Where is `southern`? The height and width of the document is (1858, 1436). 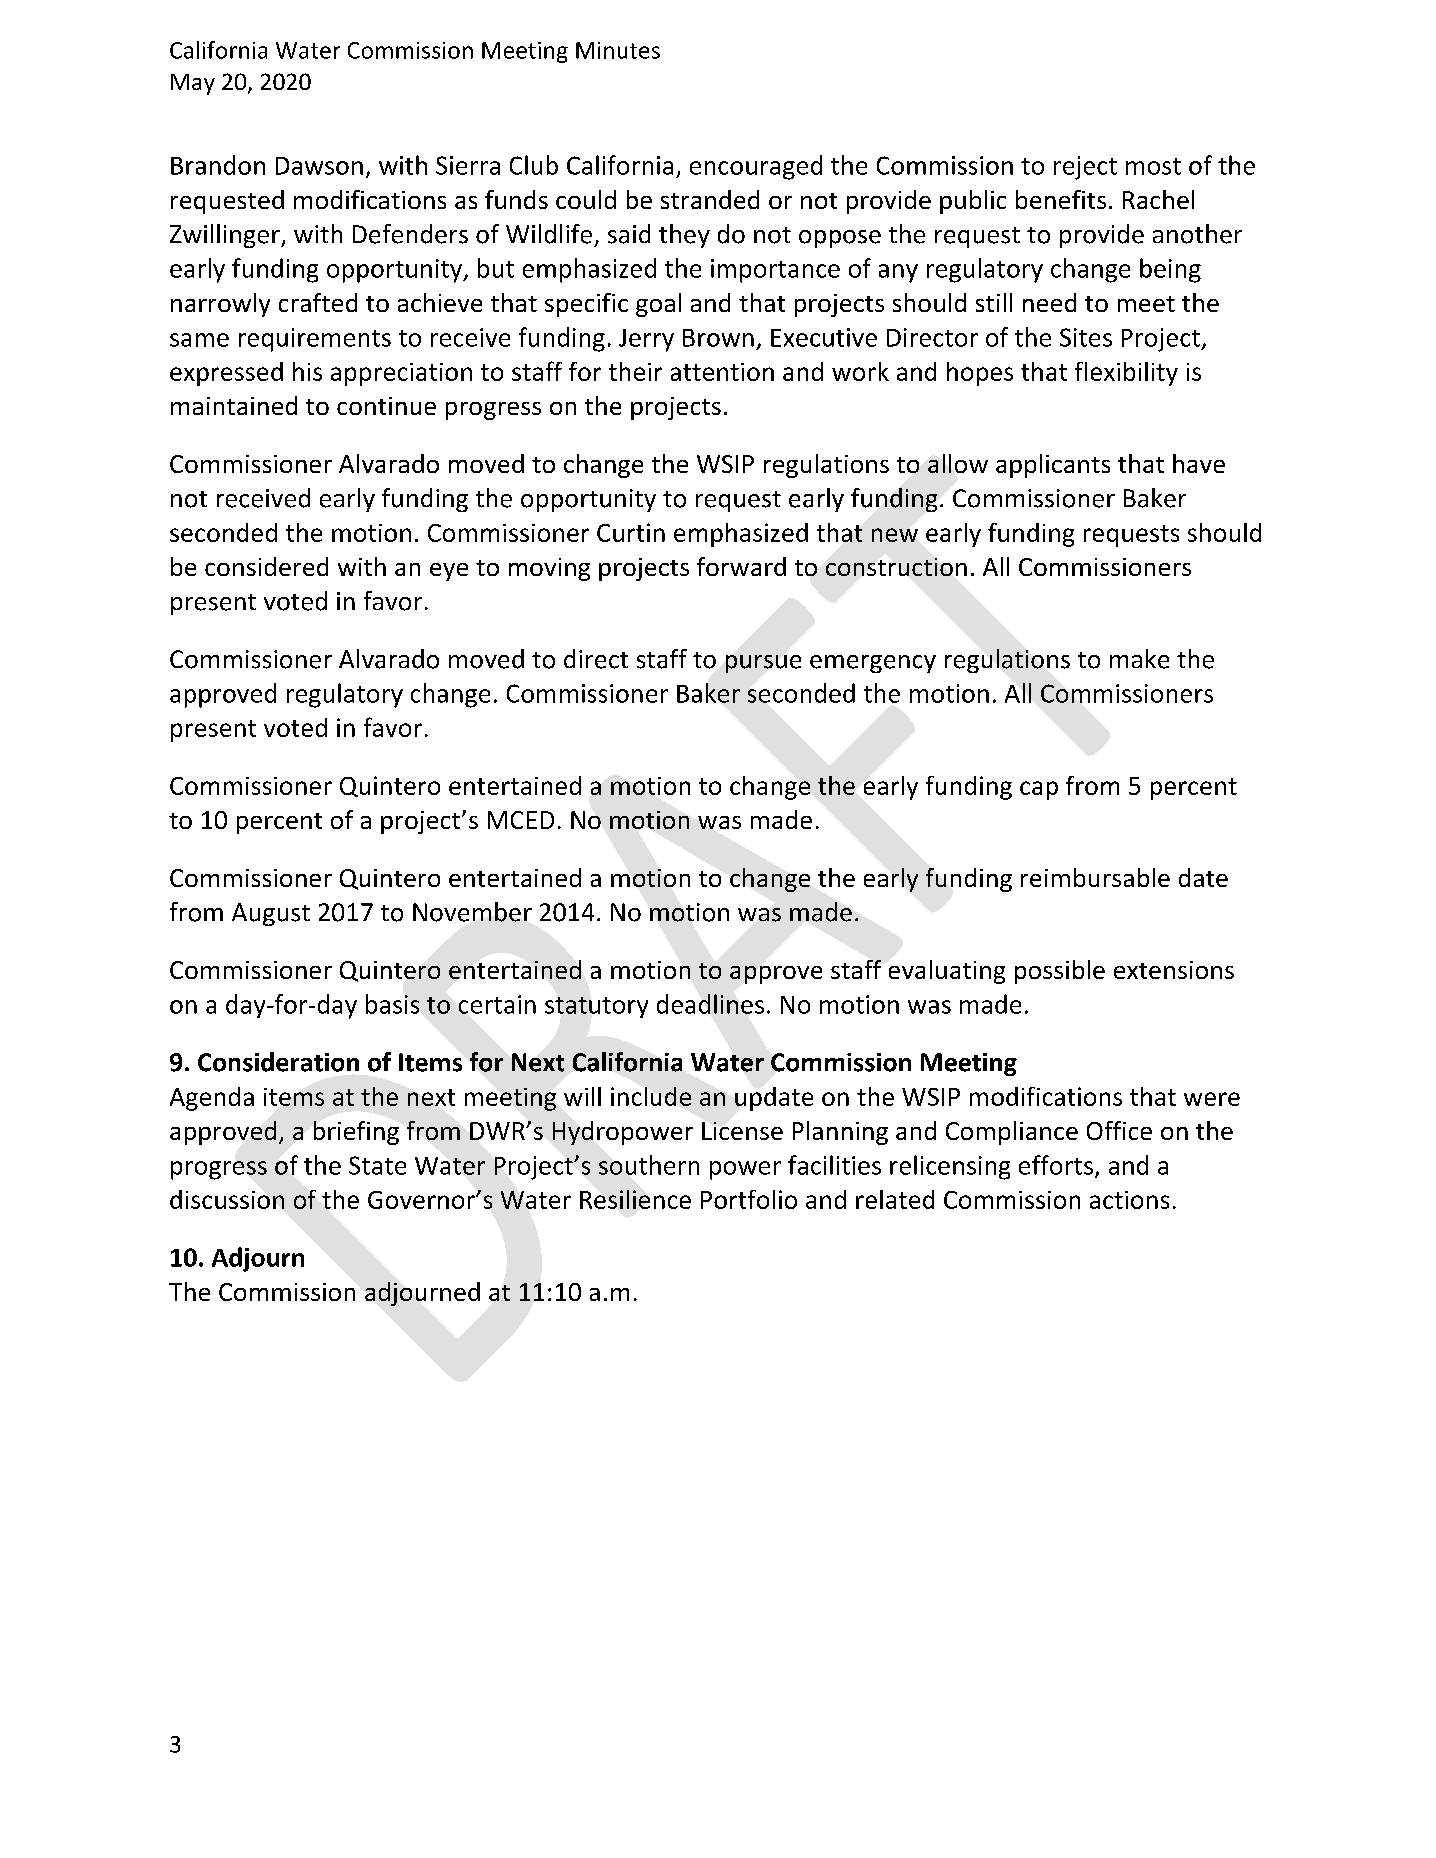
southern is located at coordinates (649, 1165).
